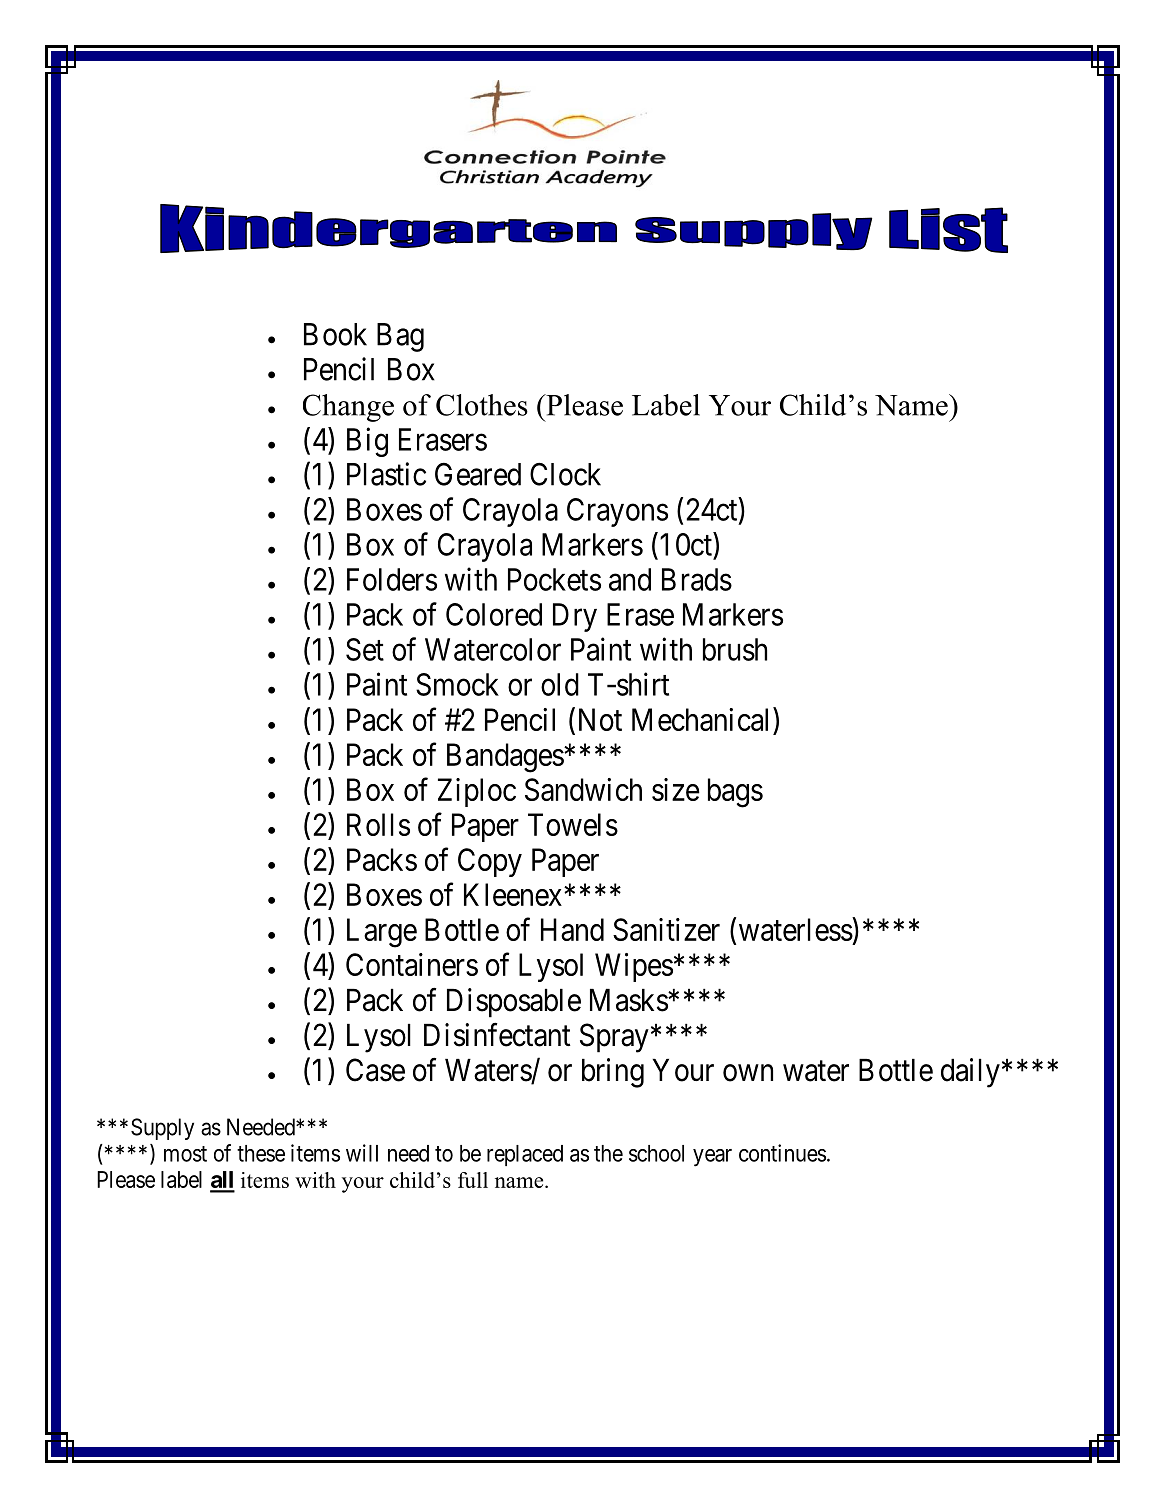 This page has height=1508, width=1165. Describe the element at coordinates (335, 334) in the page. I see `Book` at that location.
